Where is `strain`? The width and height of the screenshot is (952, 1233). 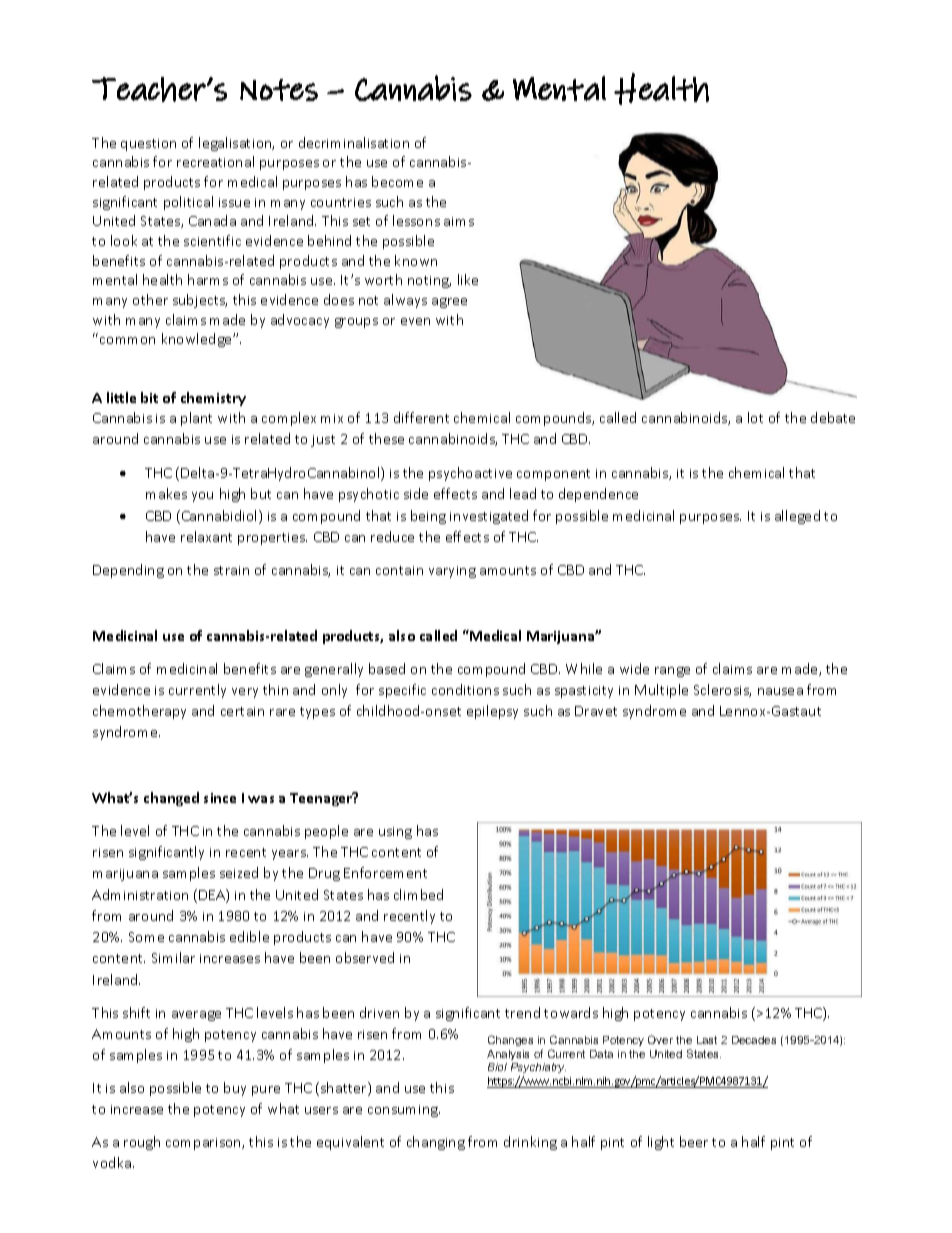
strain is located at coordinates (231, 570).
